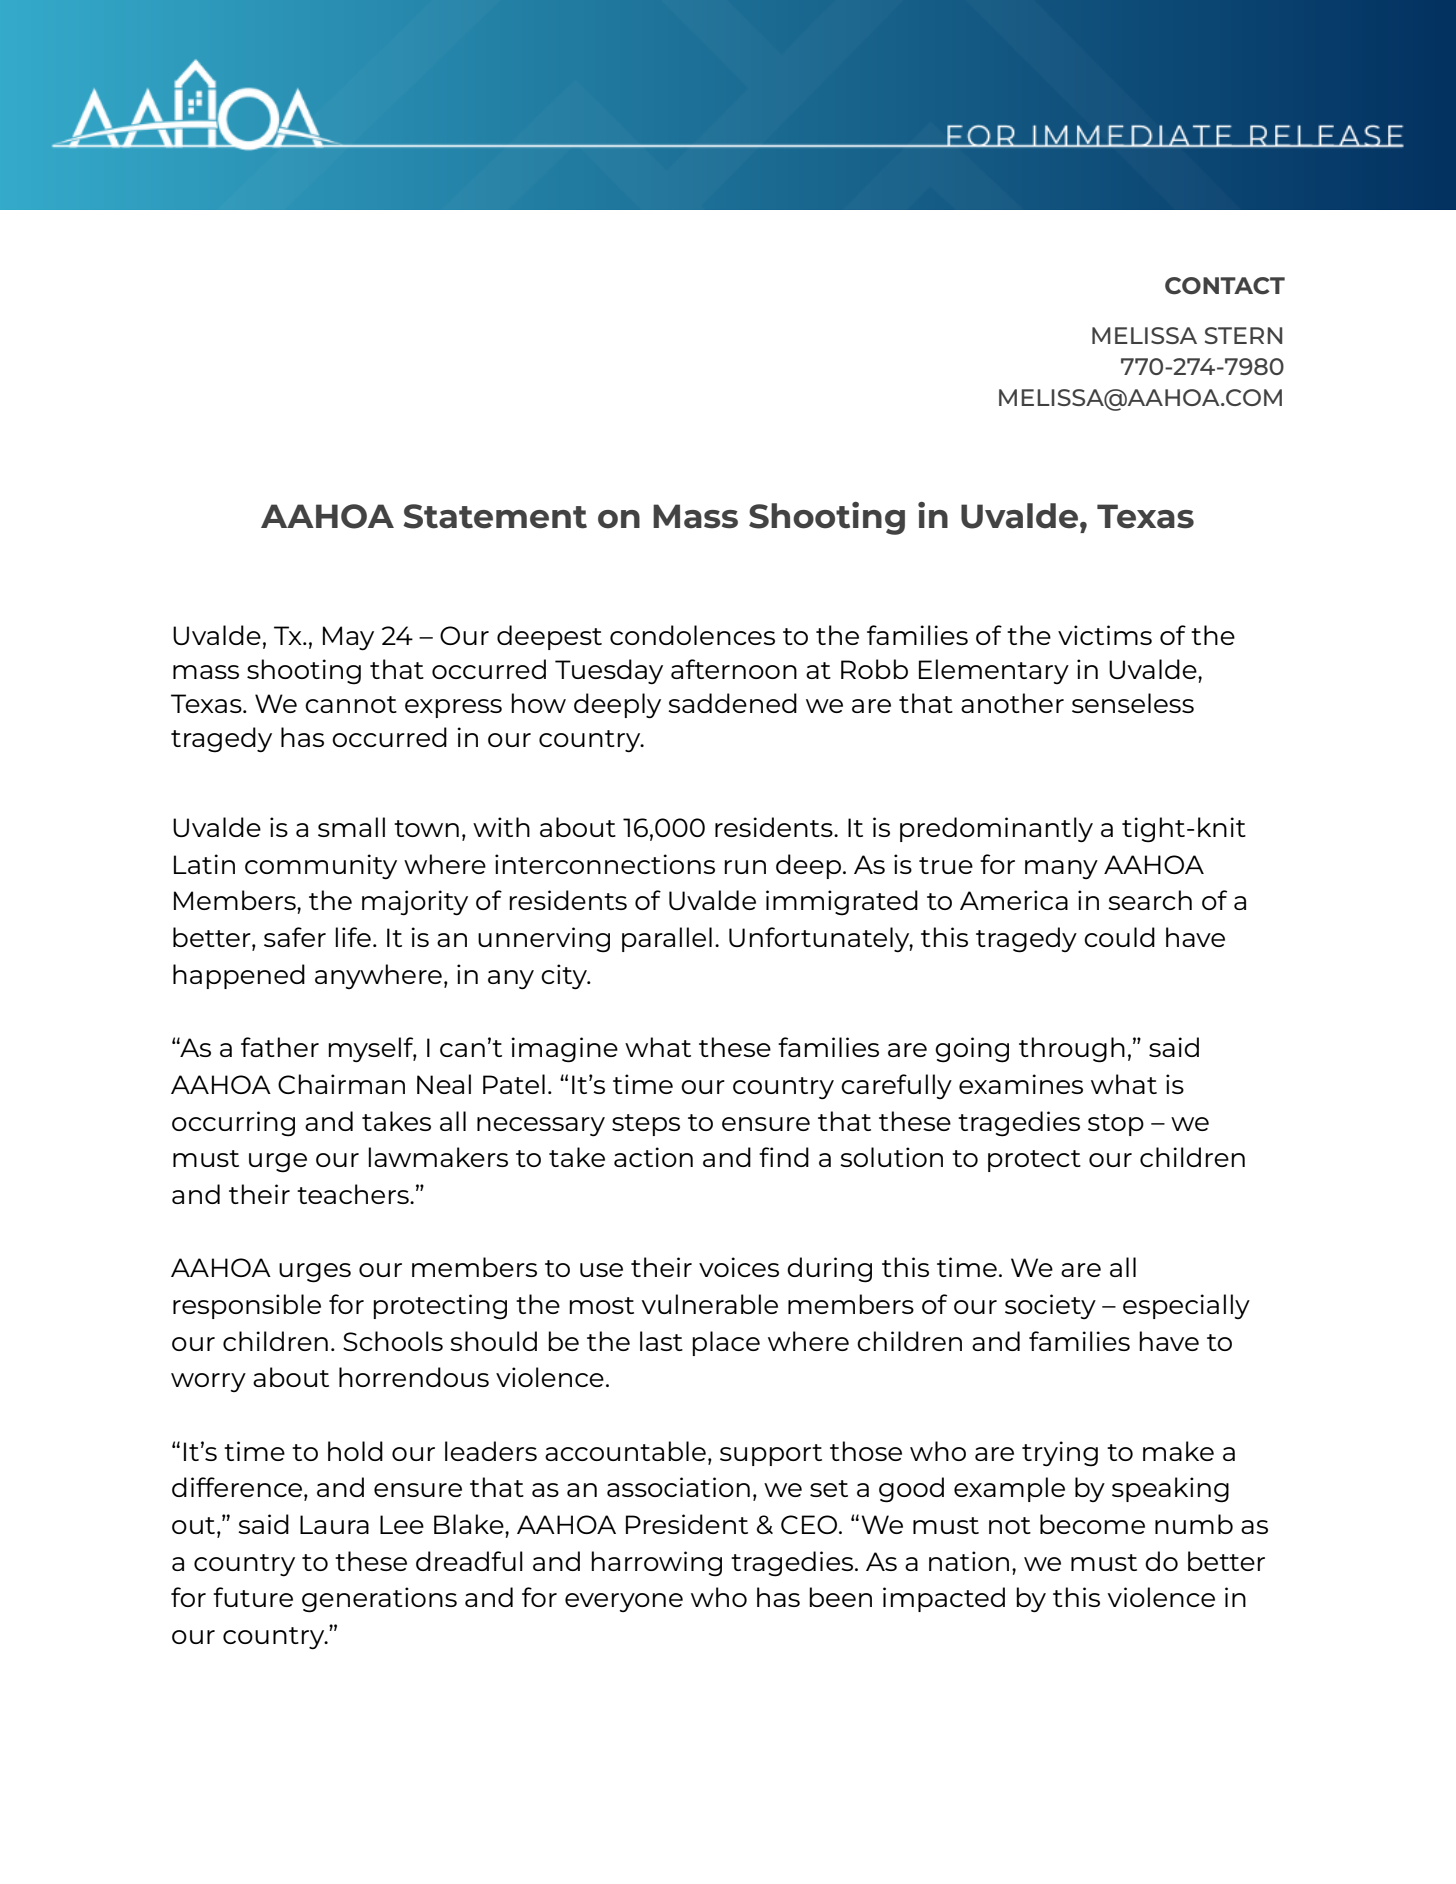 The height and width of the screenshot is (1884, 1456). What do you see at coordinates (739, 1267) in the screenshot?
I see `voices` at bounding box center [739, 1267].
